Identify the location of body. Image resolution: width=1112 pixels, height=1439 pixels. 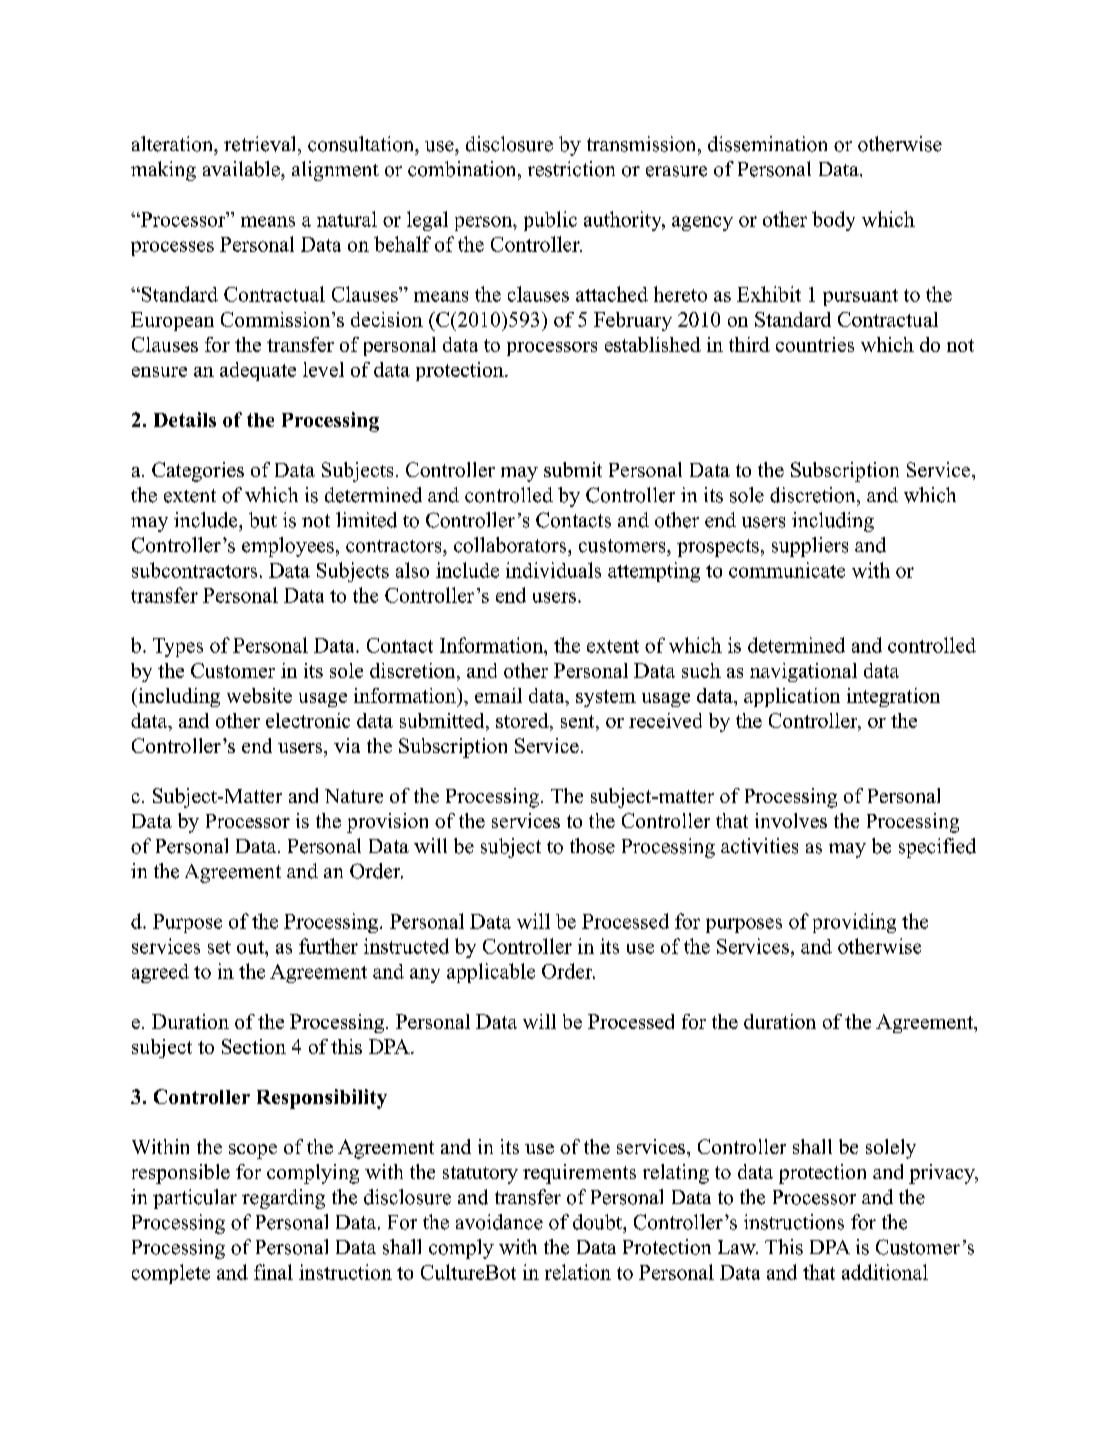
(833, 221).
